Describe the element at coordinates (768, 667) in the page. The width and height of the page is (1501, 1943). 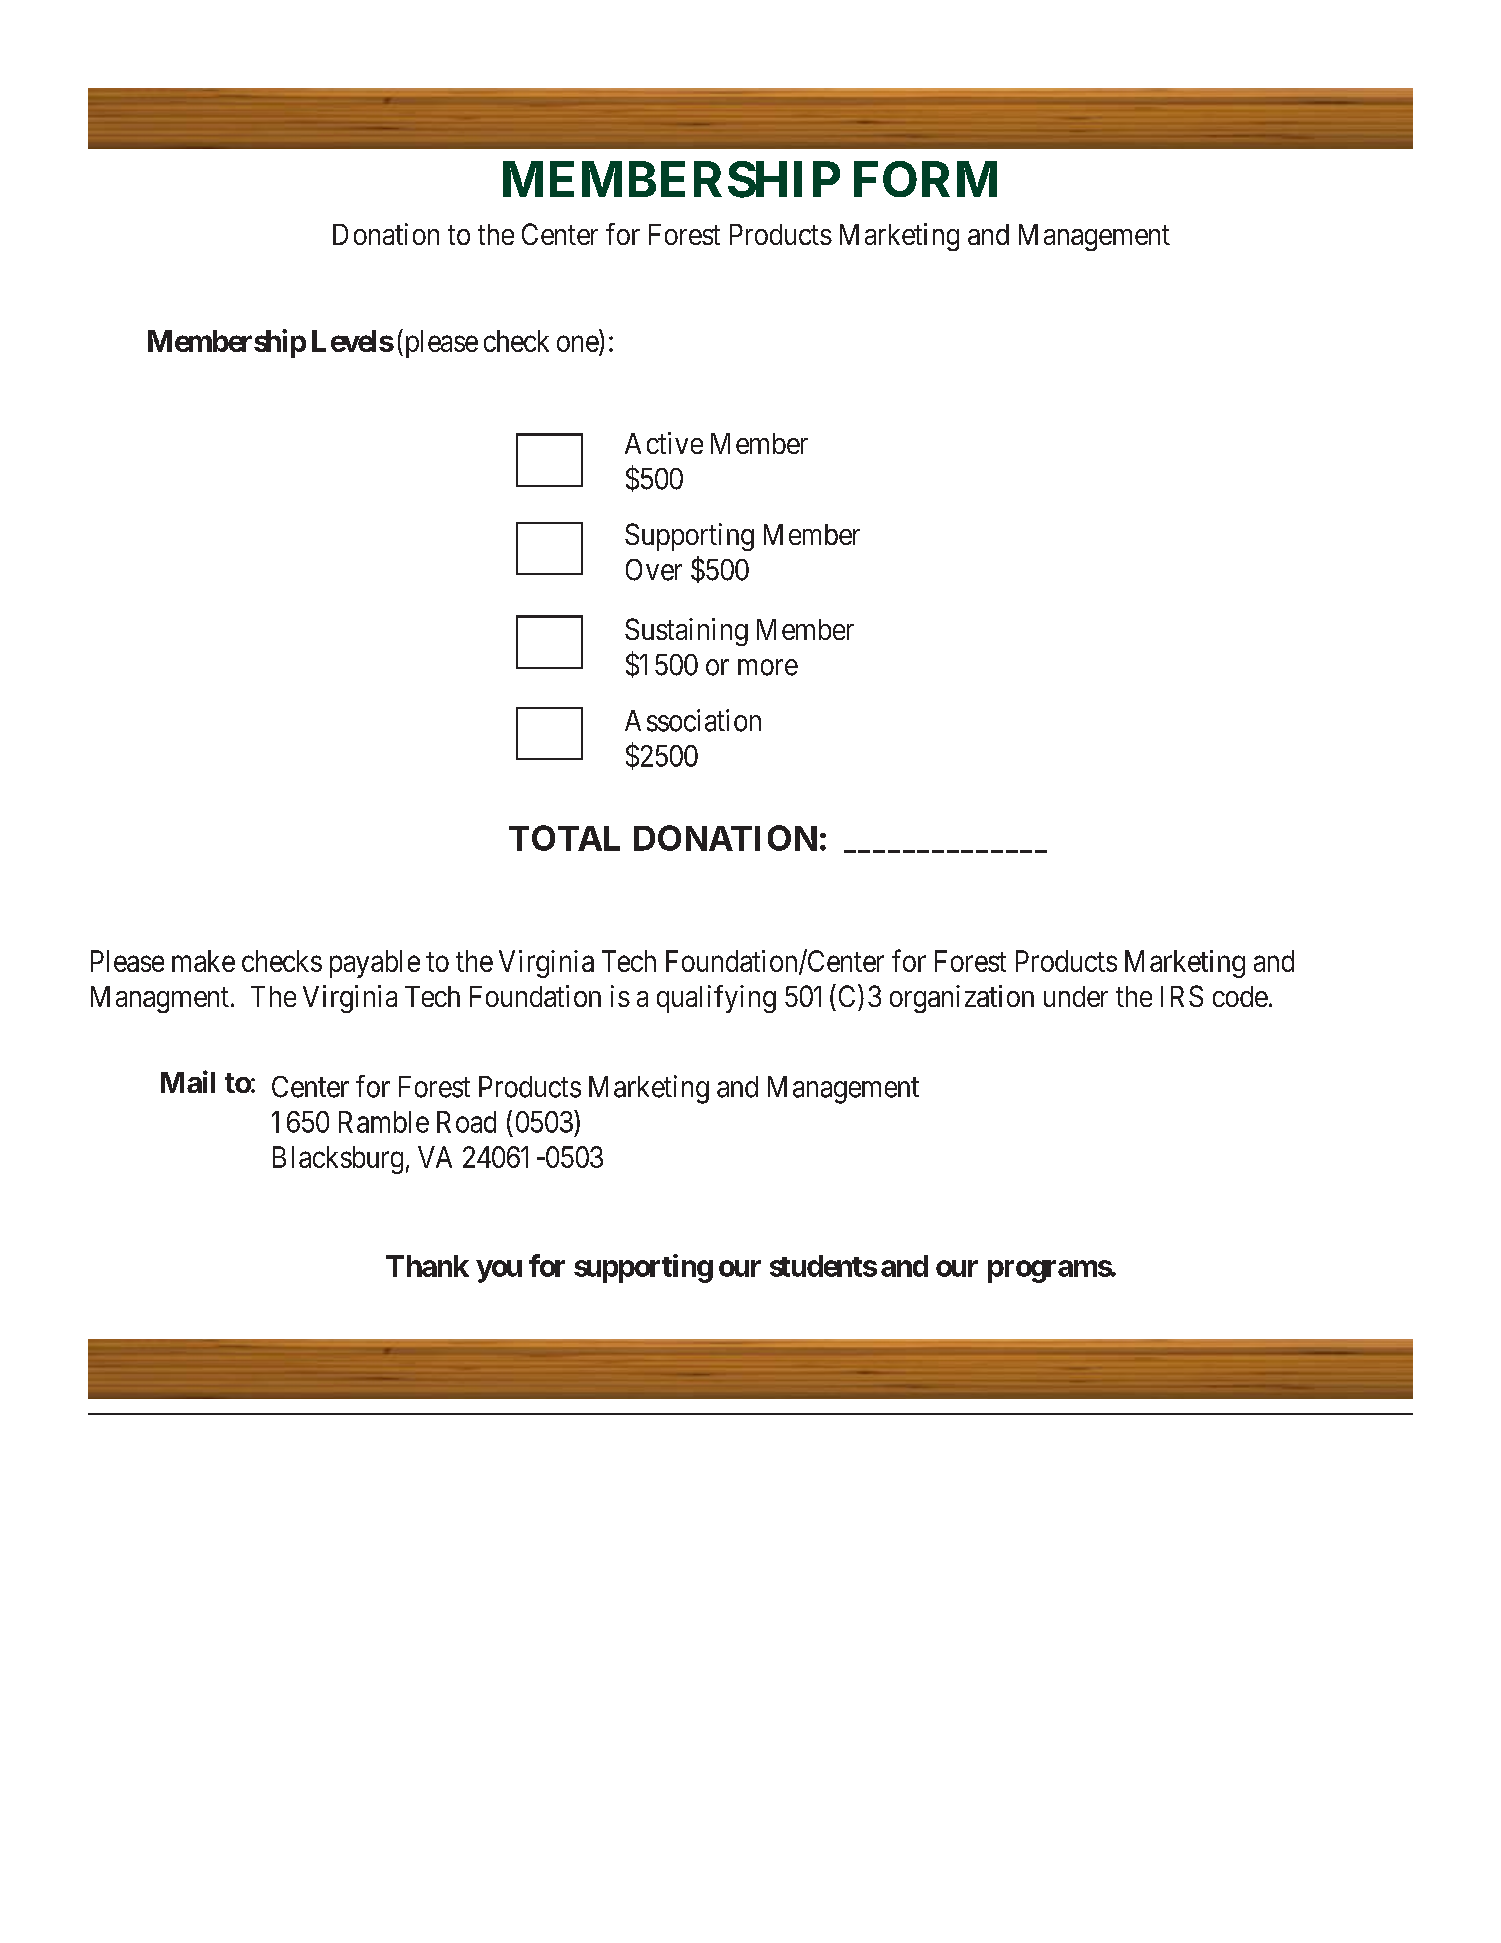
I see `more` at that location.
